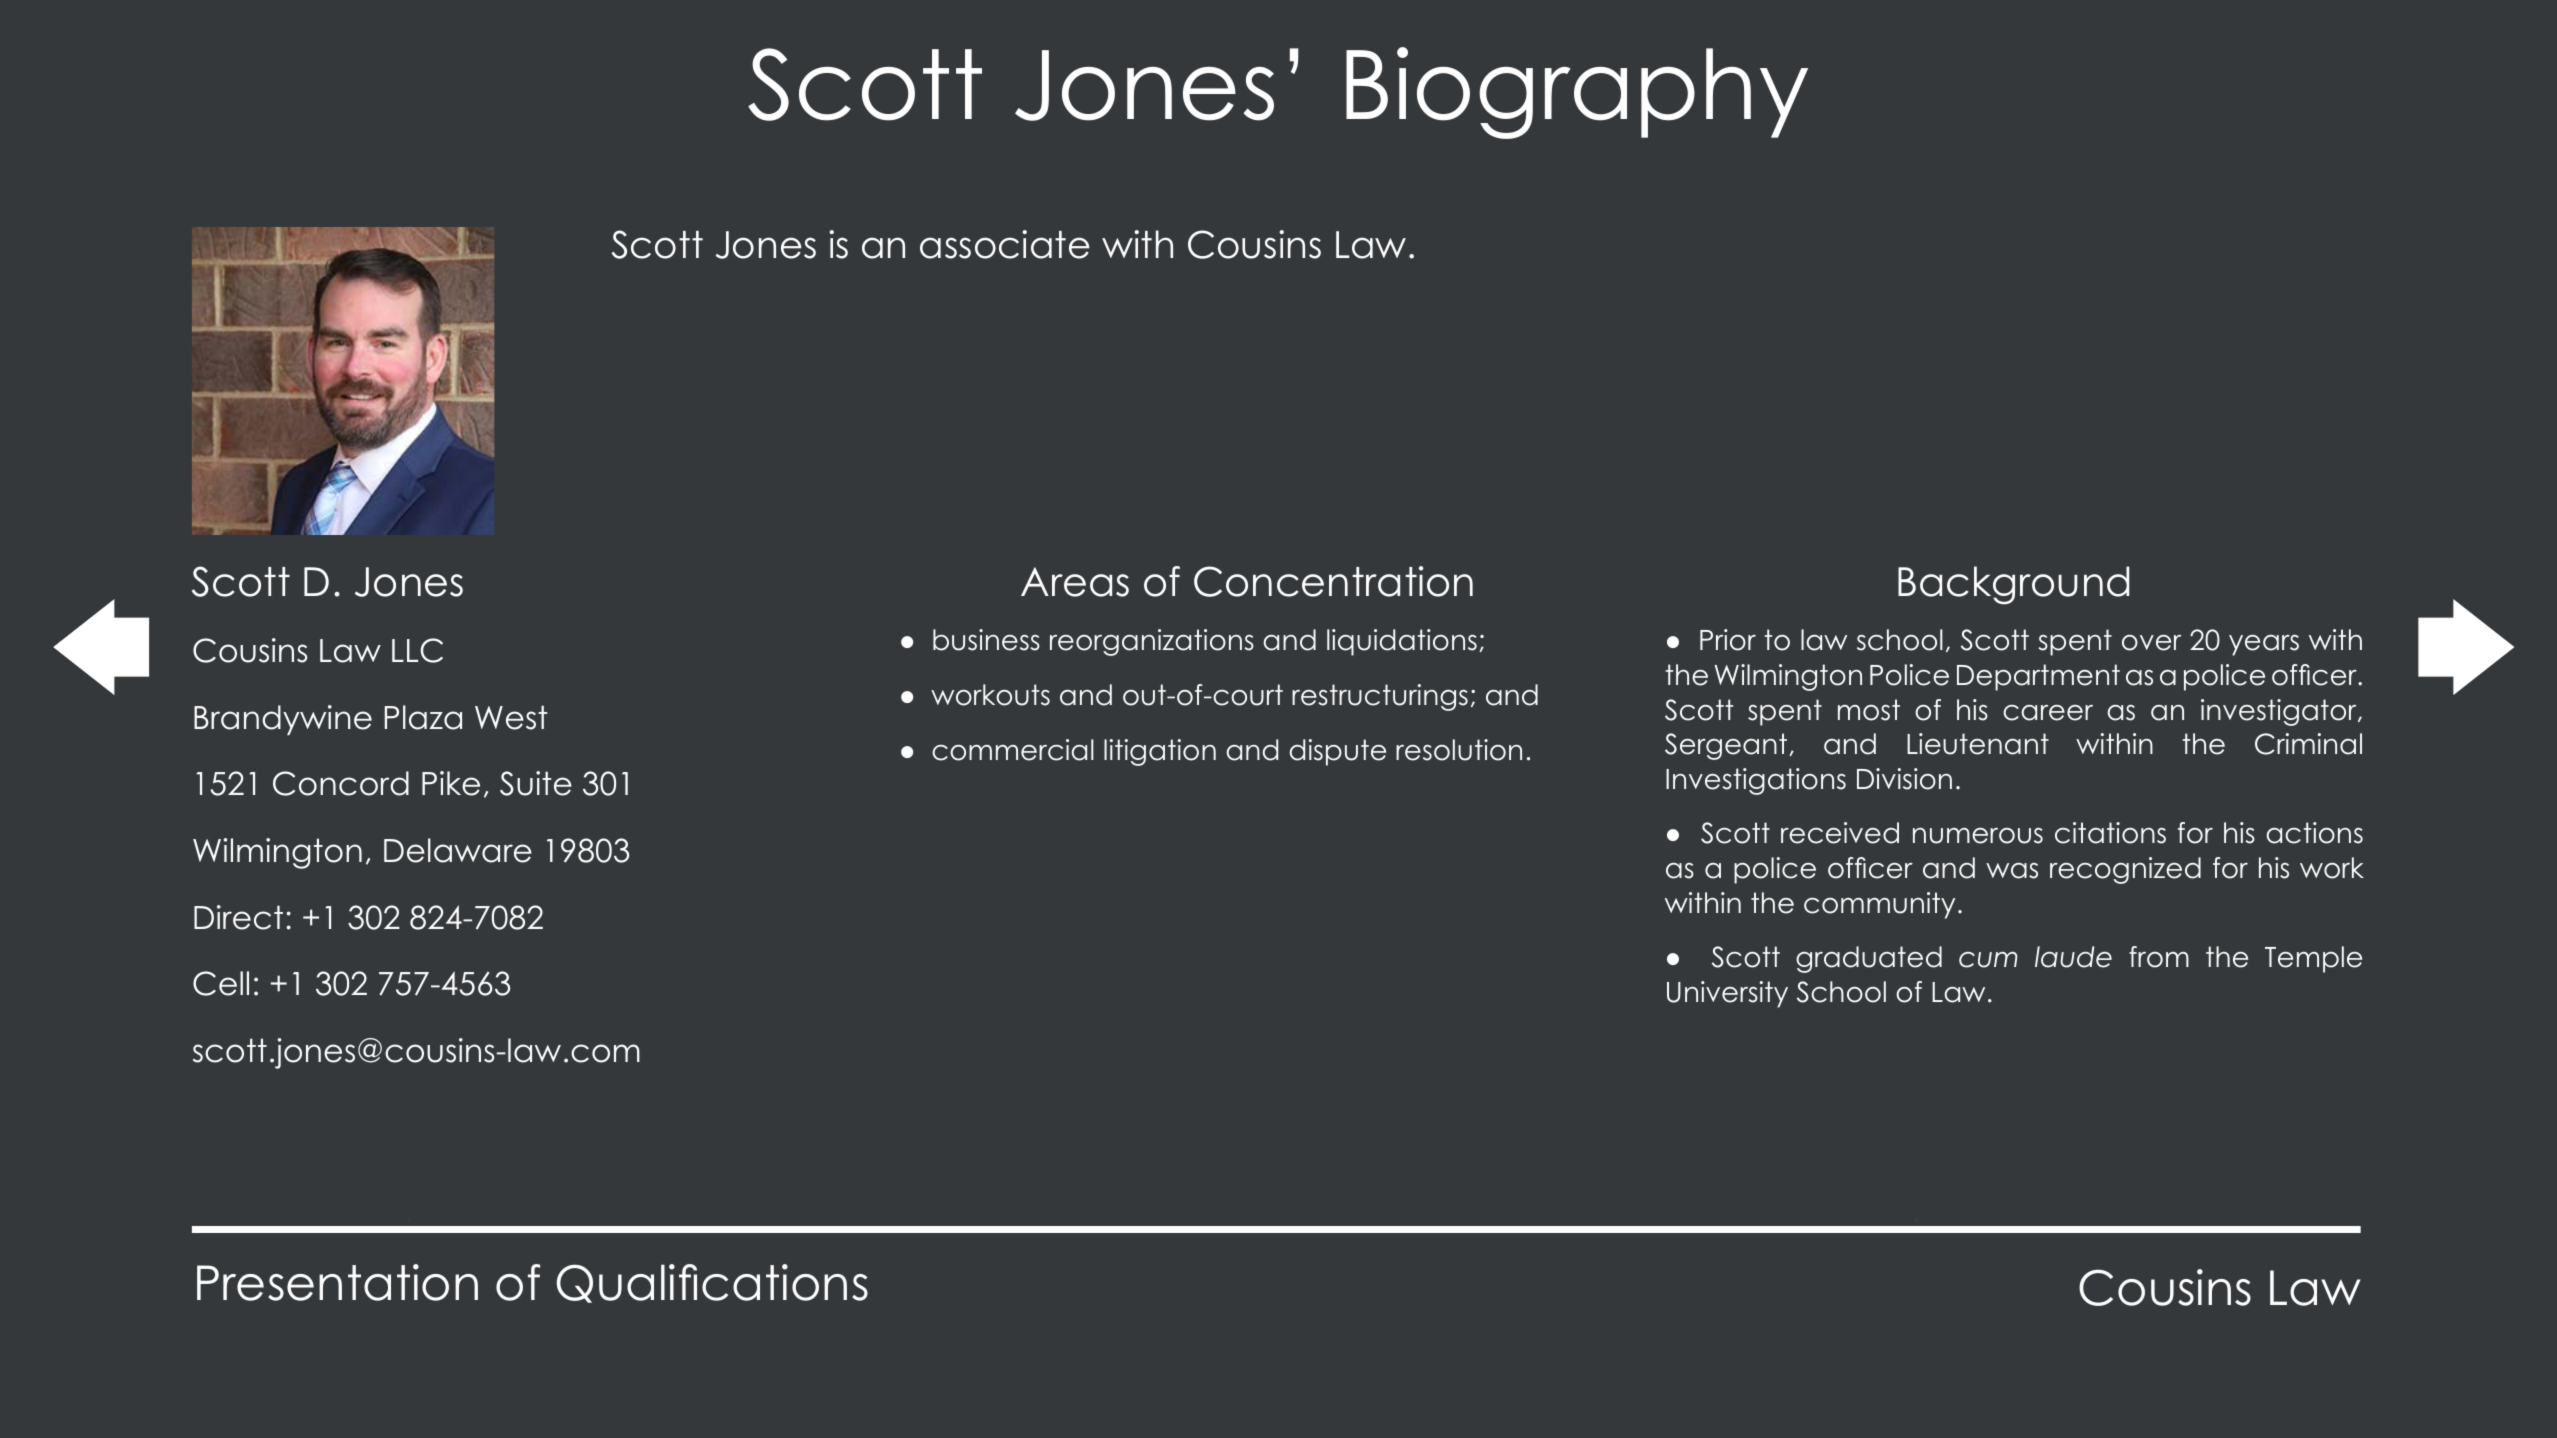  Describe the element at coordinates (1727, 994) in the page. I see `University` at that location.
